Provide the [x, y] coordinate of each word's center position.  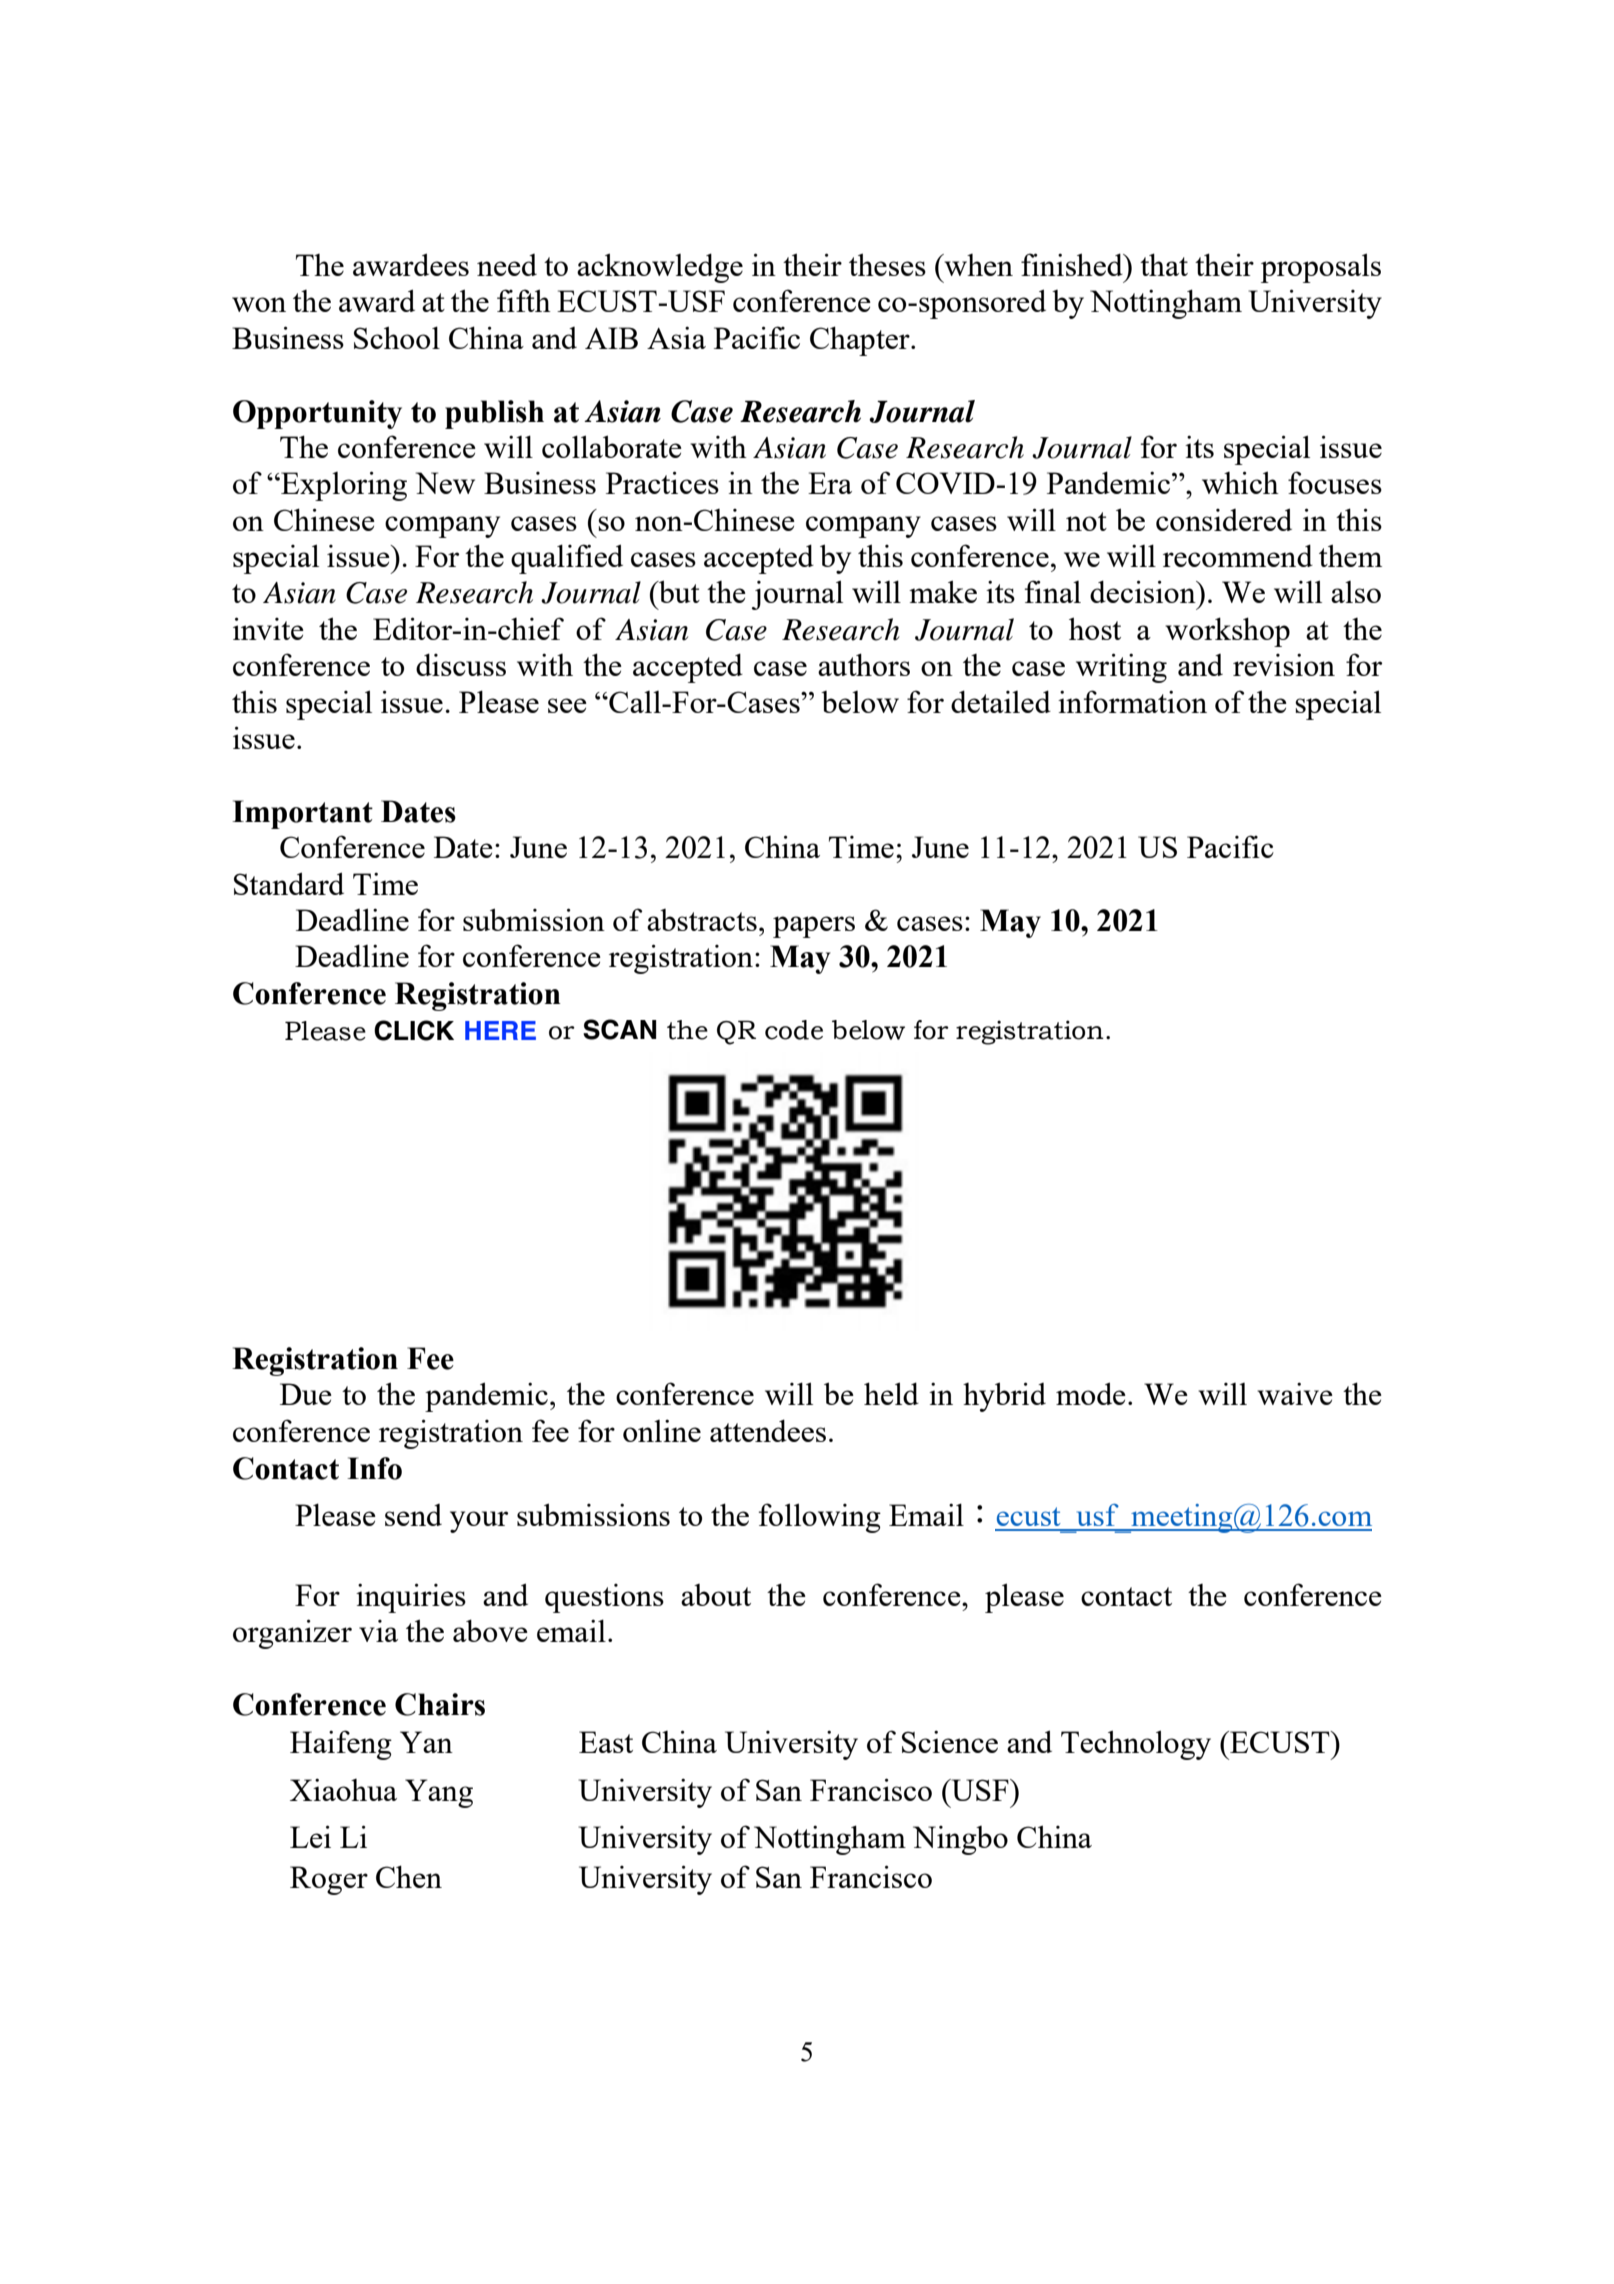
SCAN [619, 1029]
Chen [409, 1876]
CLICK [414, 1030]
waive [1295, 1393]
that [1164, 264]
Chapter [861, 341]
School [397, 337]
